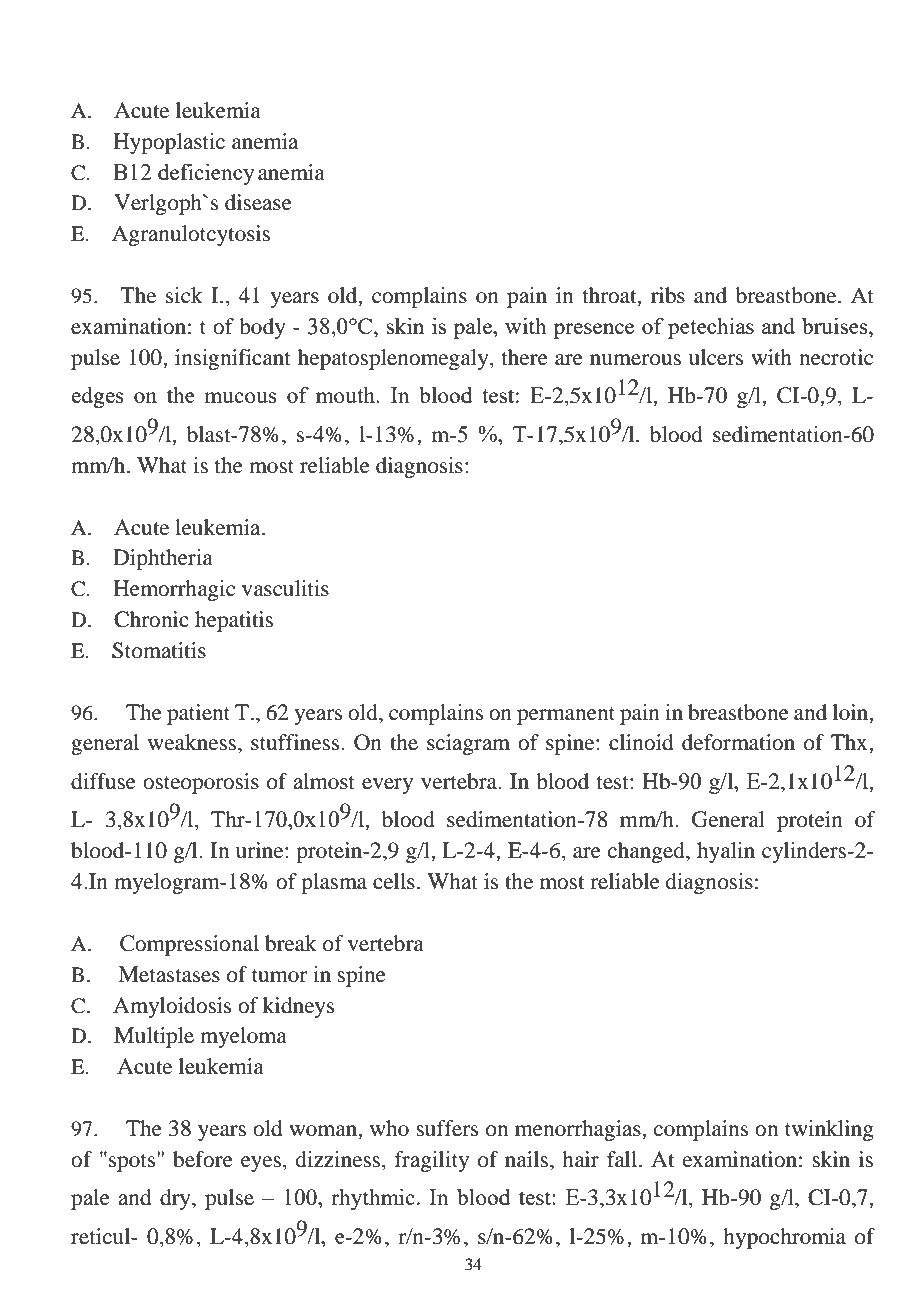  Describe the element at coordinates (198, 714) in the screenshot. I see `patient` at that location.
